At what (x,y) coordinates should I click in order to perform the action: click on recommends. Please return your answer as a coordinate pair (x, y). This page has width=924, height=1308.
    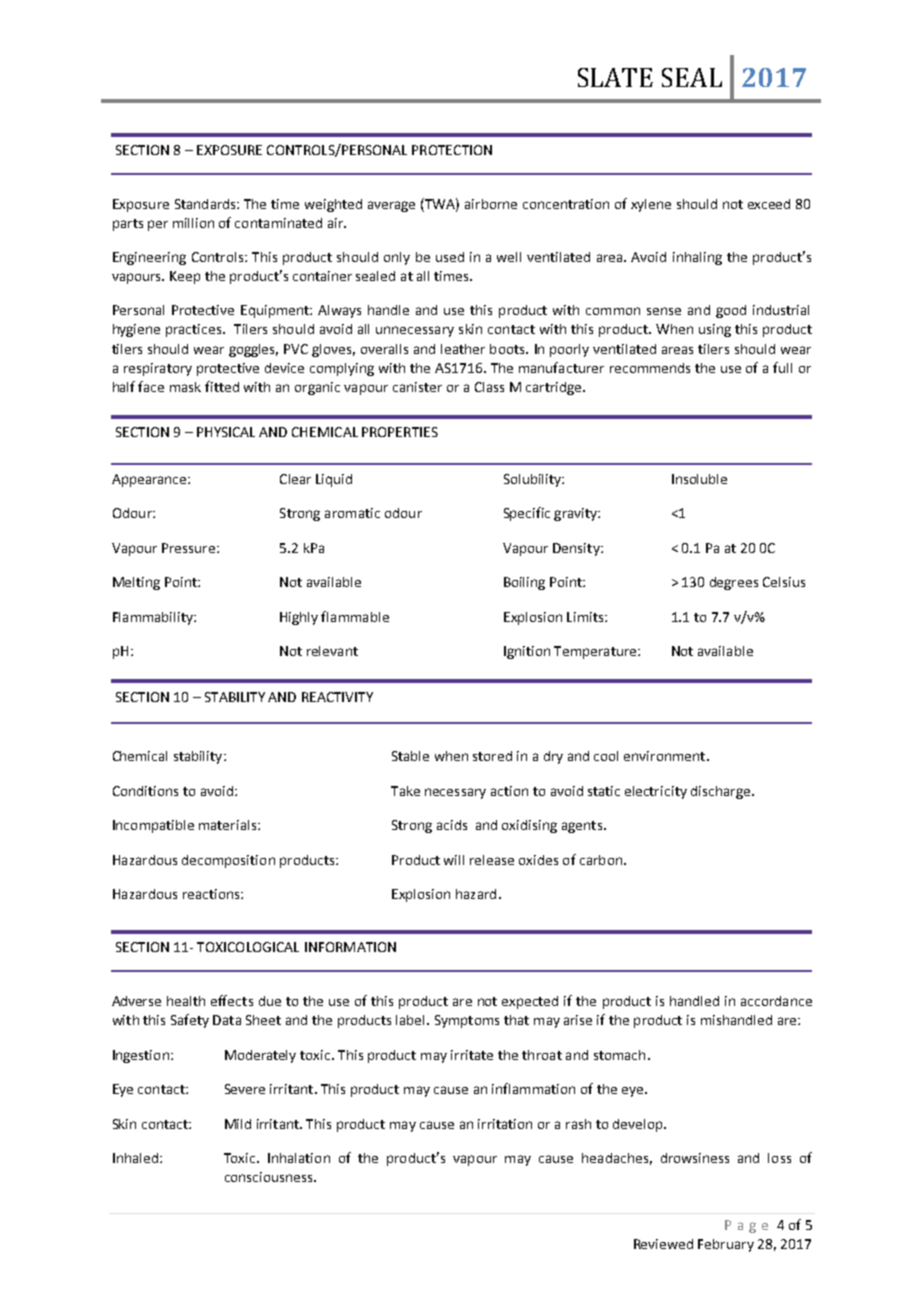
    Looking at the image, I should click on (650, 368).
